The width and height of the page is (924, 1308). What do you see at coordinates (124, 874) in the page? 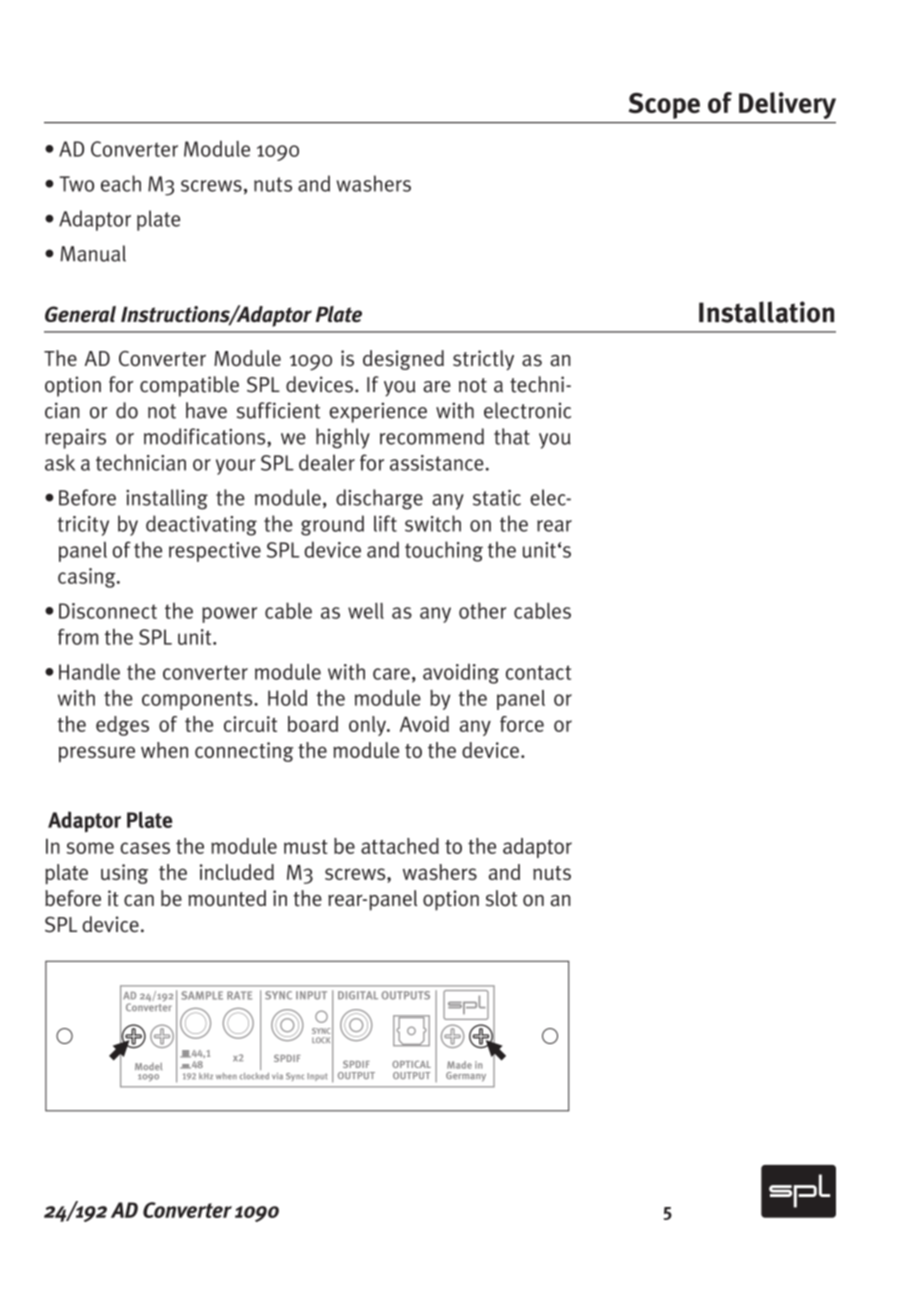
I see `using` at bounding box center [124, 874].
